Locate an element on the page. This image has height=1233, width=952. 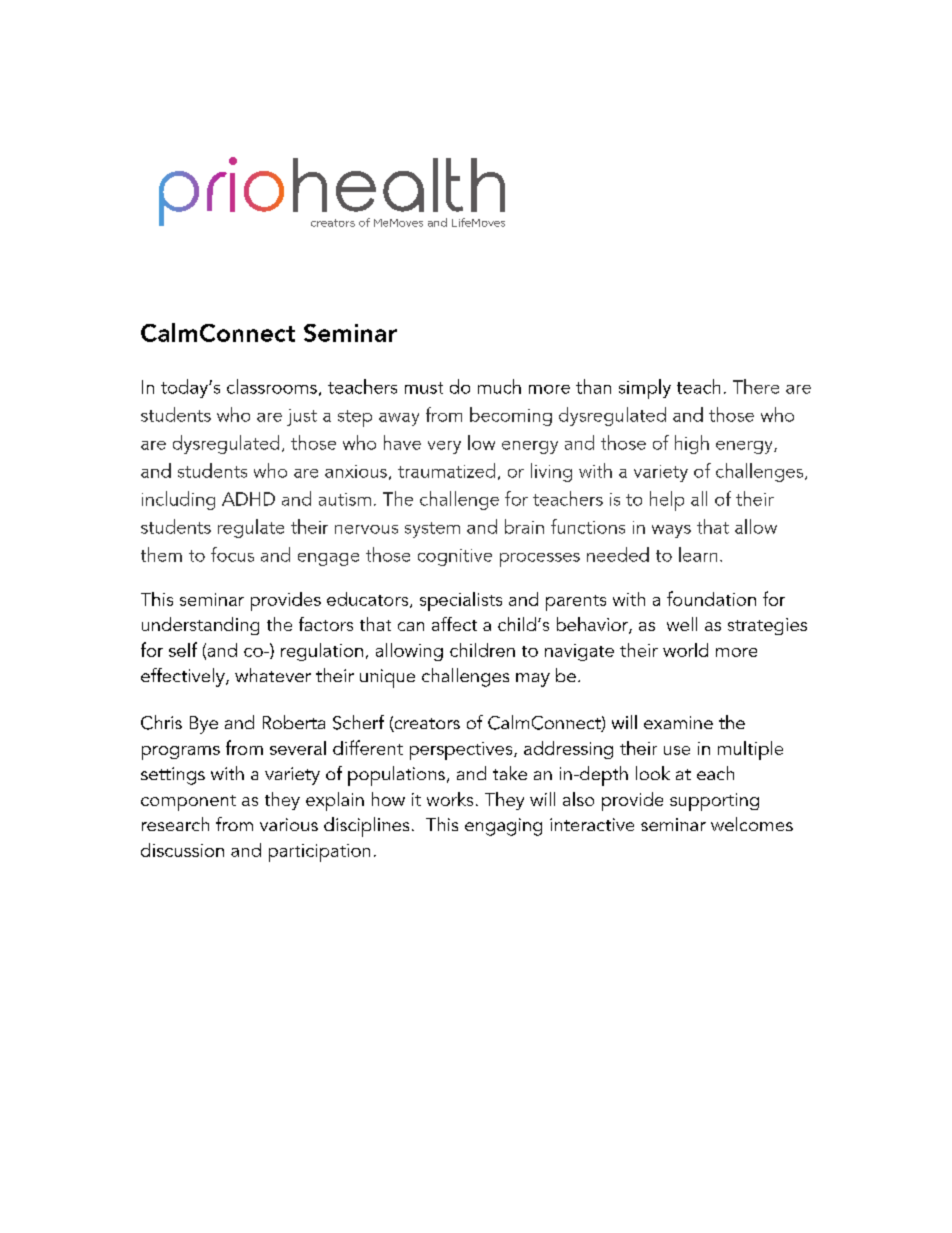
discussion is located at coordinates (182, 850).
